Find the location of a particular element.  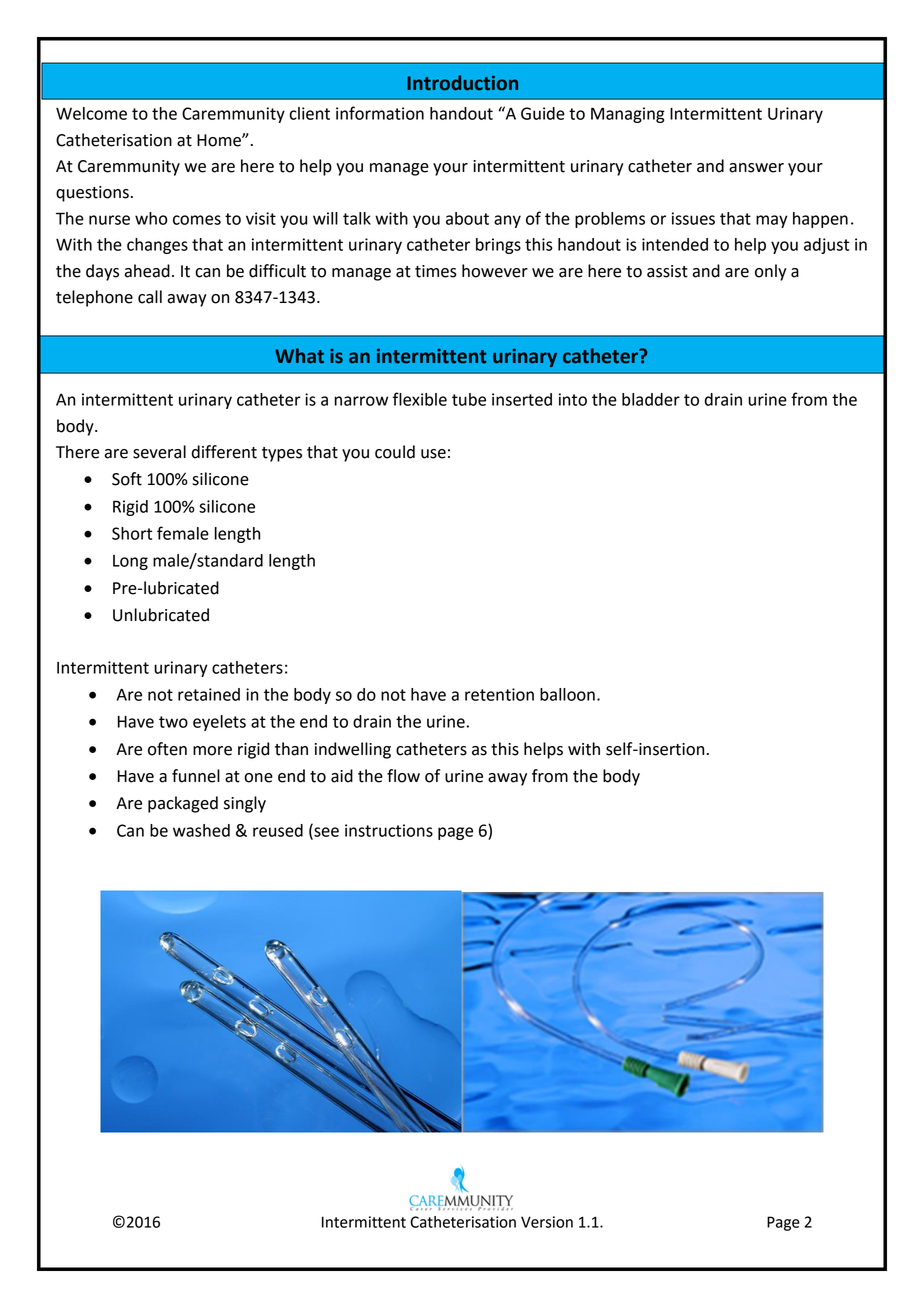

flow is located at coordinates (403, 776).
